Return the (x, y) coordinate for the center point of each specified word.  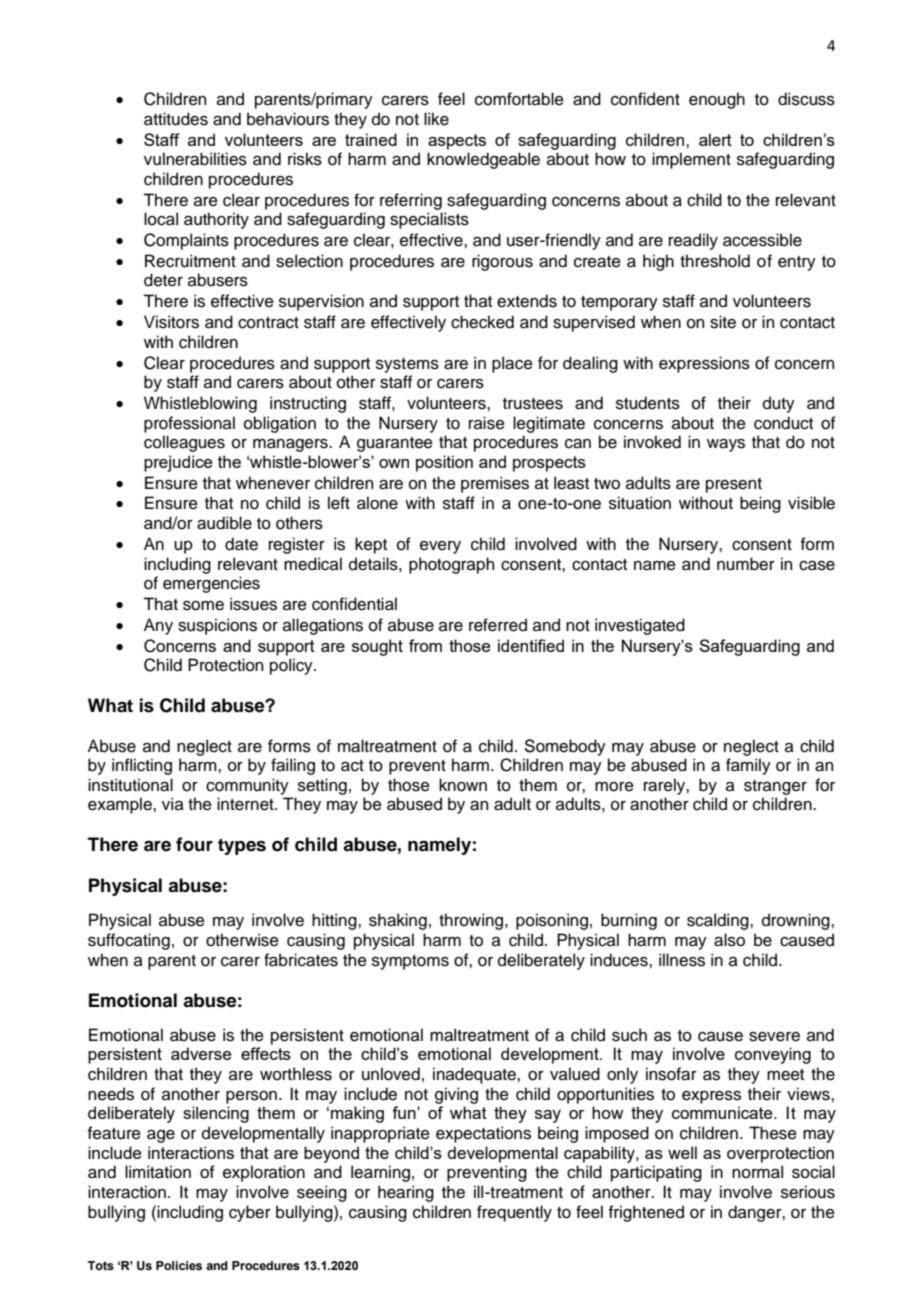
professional (189, 424)
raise (487, 423)
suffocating (129, 941)
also (729, 940)
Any (158, 626)
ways (726, 445)
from (425, 645)
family (748, 766)
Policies (179, 1265)
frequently (514, 1213)
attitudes (176, 119)
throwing (471, 921)
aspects (457, 142)
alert (715, 139)
